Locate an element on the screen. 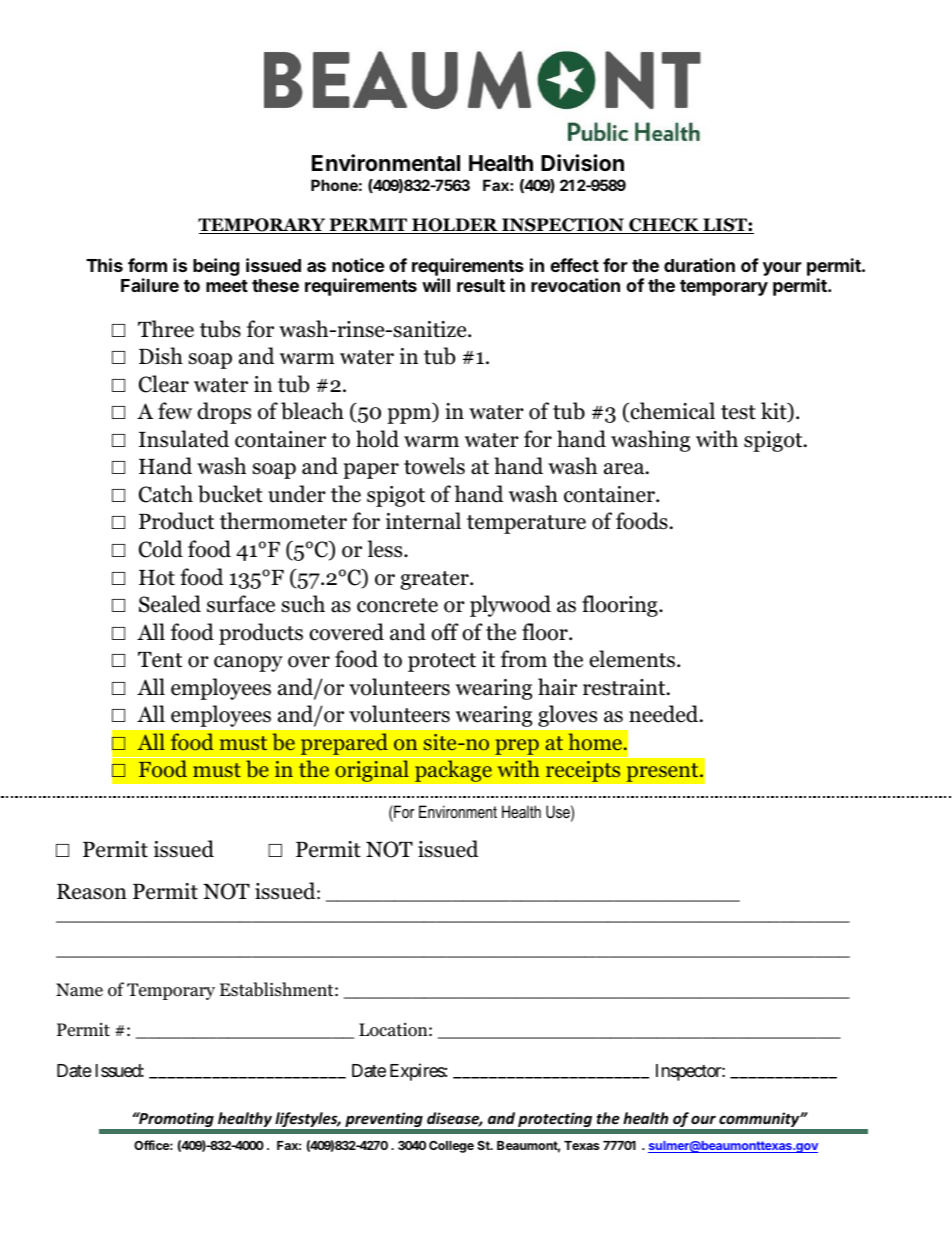 Image resolution: width=952 pixels, height=1233 pixels. present is located at coordinates (663, 772).
